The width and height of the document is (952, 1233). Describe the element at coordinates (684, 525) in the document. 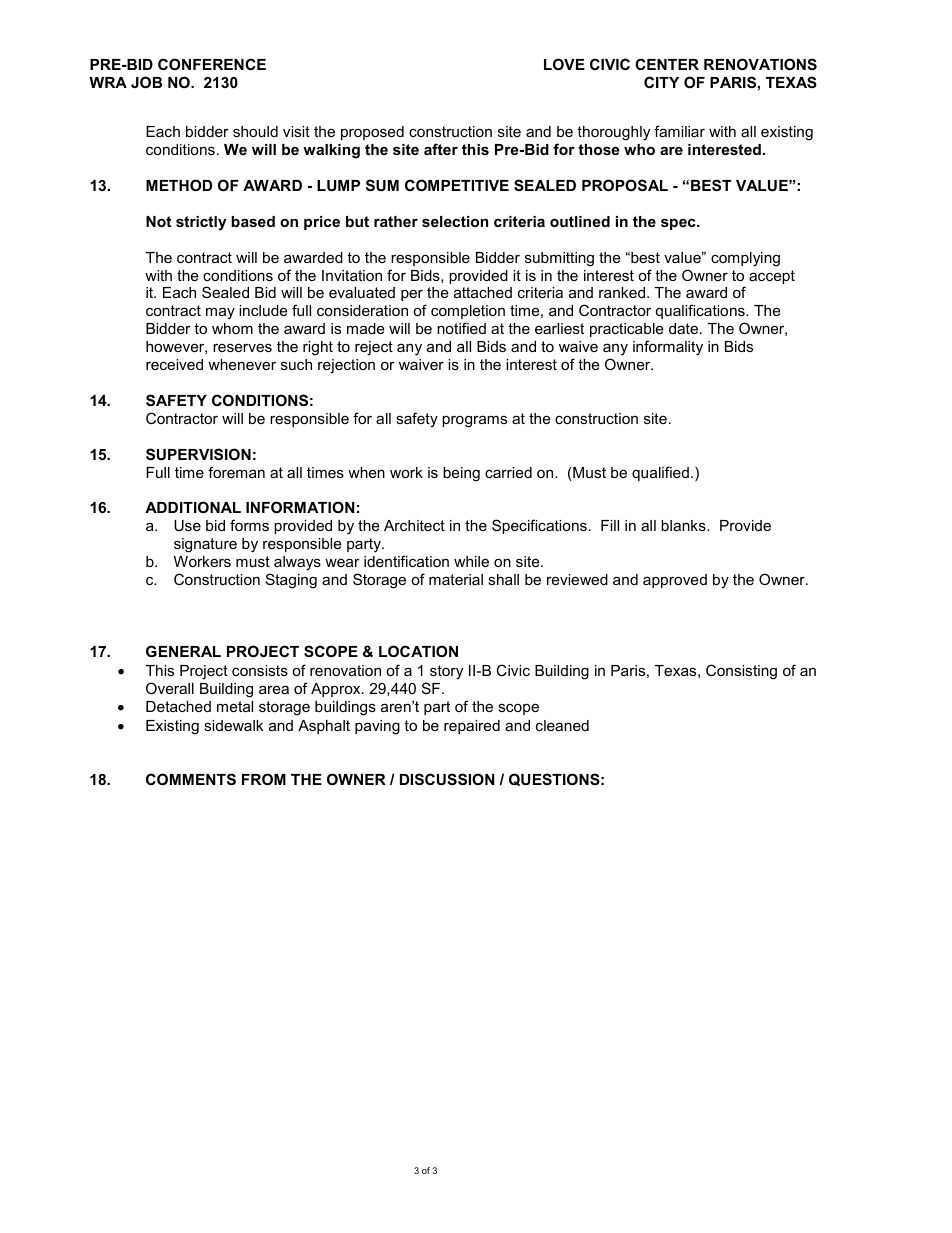

I see `blanks` at that location.
